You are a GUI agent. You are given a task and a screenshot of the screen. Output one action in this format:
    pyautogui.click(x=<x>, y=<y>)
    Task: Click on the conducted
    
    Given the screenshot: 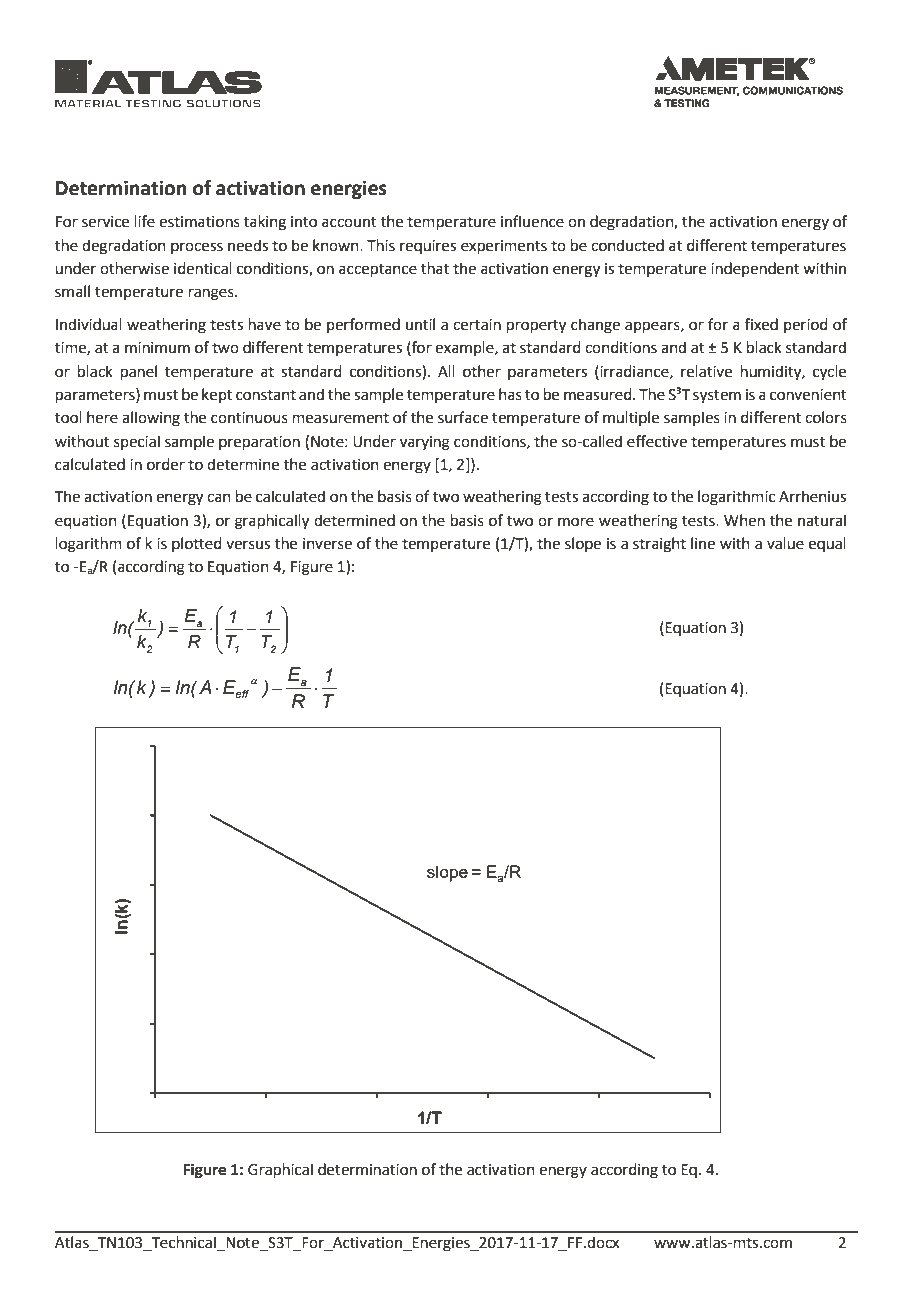 What is the action you would take?
    pyautogui.click(x=627, y=245)
